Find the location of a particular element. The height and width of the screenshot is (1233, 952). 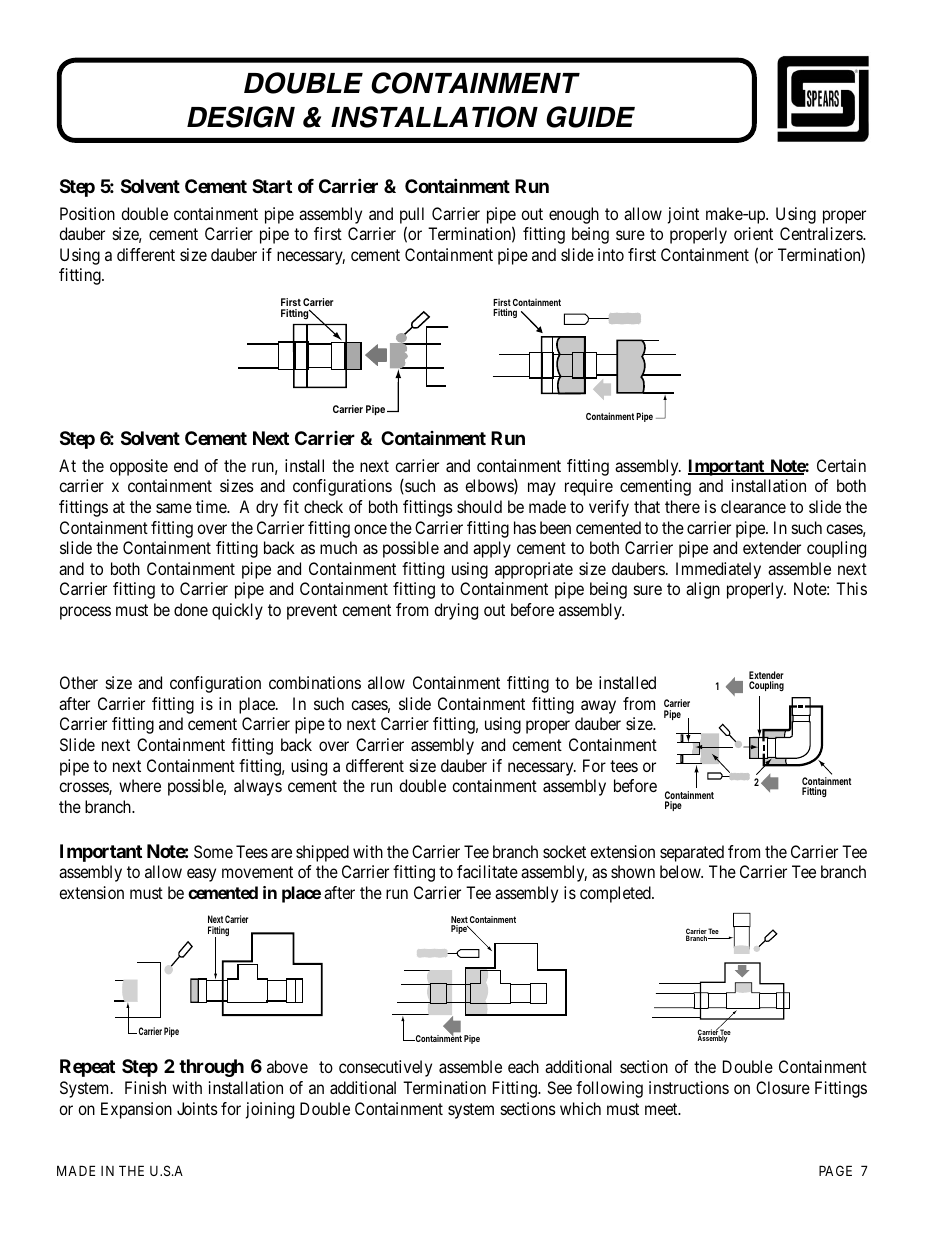

DESIGN is located at coordinates (241, 117).
